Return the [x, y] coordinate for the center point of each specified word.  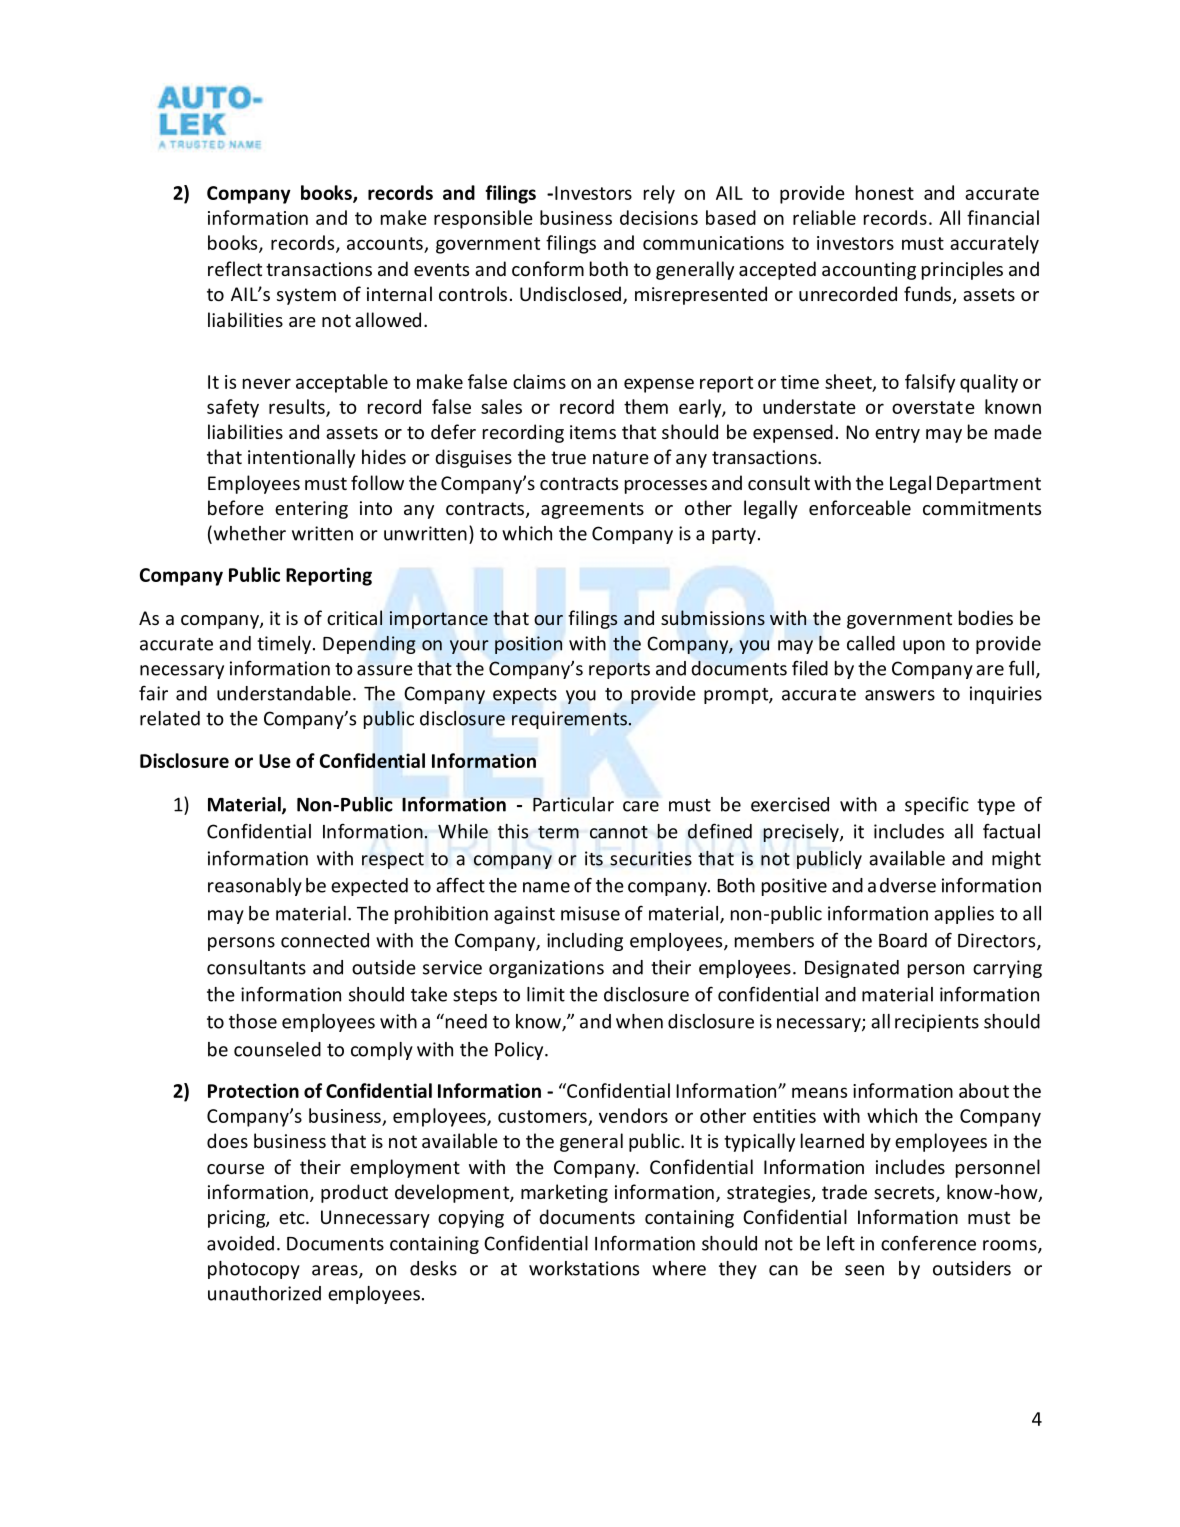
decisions [659, 217]
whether [248, 534]
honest [885, 192]
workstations [584, 1268]
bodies [986, 617]
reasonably [255, 887]
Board [903, 940]
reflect [235, 268]
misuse [590, 913]
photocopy [254, 1270]
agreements [592, 510]
